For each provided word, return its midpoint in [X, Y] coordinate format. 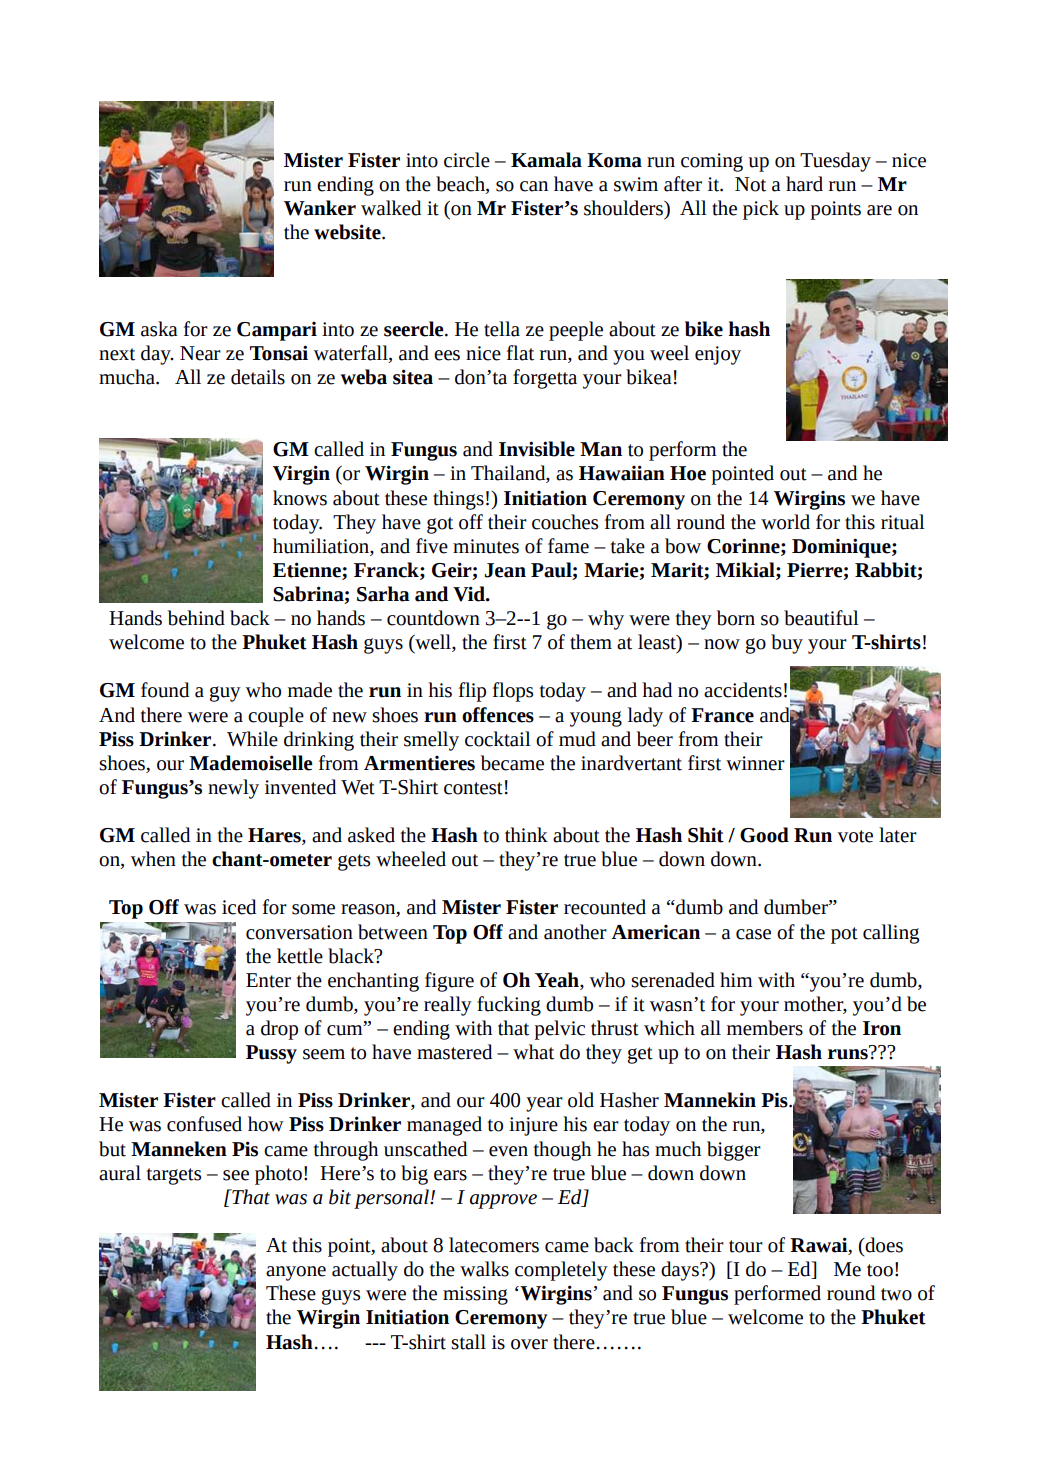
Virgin [301, 475]
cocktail [498, 739]
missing [475, 1295]
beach [461, 185]
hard [804, 184]
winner [755, 763]
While [252, 739]
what [533, 1052]
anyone [296, 1273]
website [348, 232]
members [765, 1028]
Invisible [537, 449]
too [880, 1270]
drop [279, 1030]
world [785, 522]
